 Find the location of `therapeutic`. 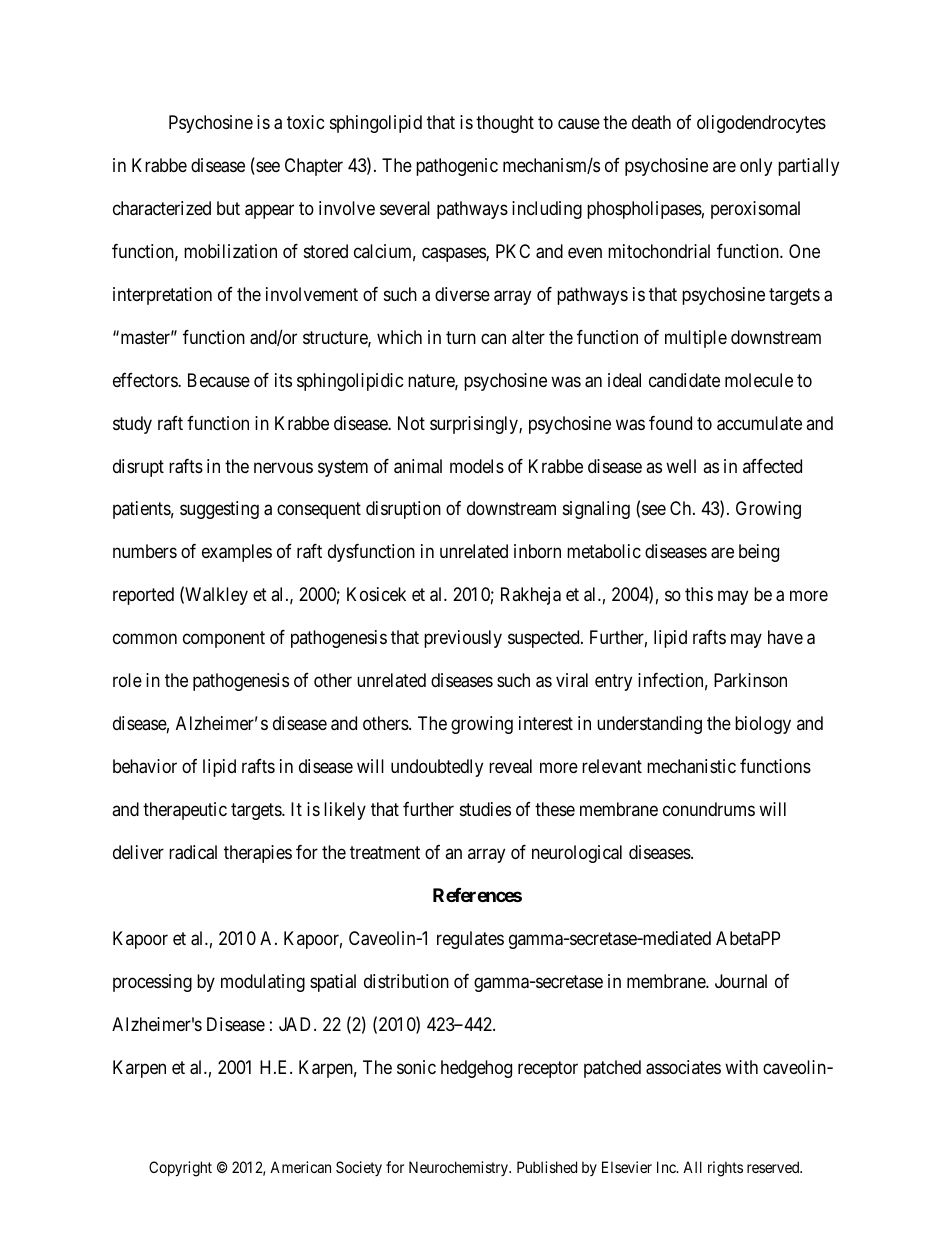

therapeutic is located at coordinates (185, 811).
